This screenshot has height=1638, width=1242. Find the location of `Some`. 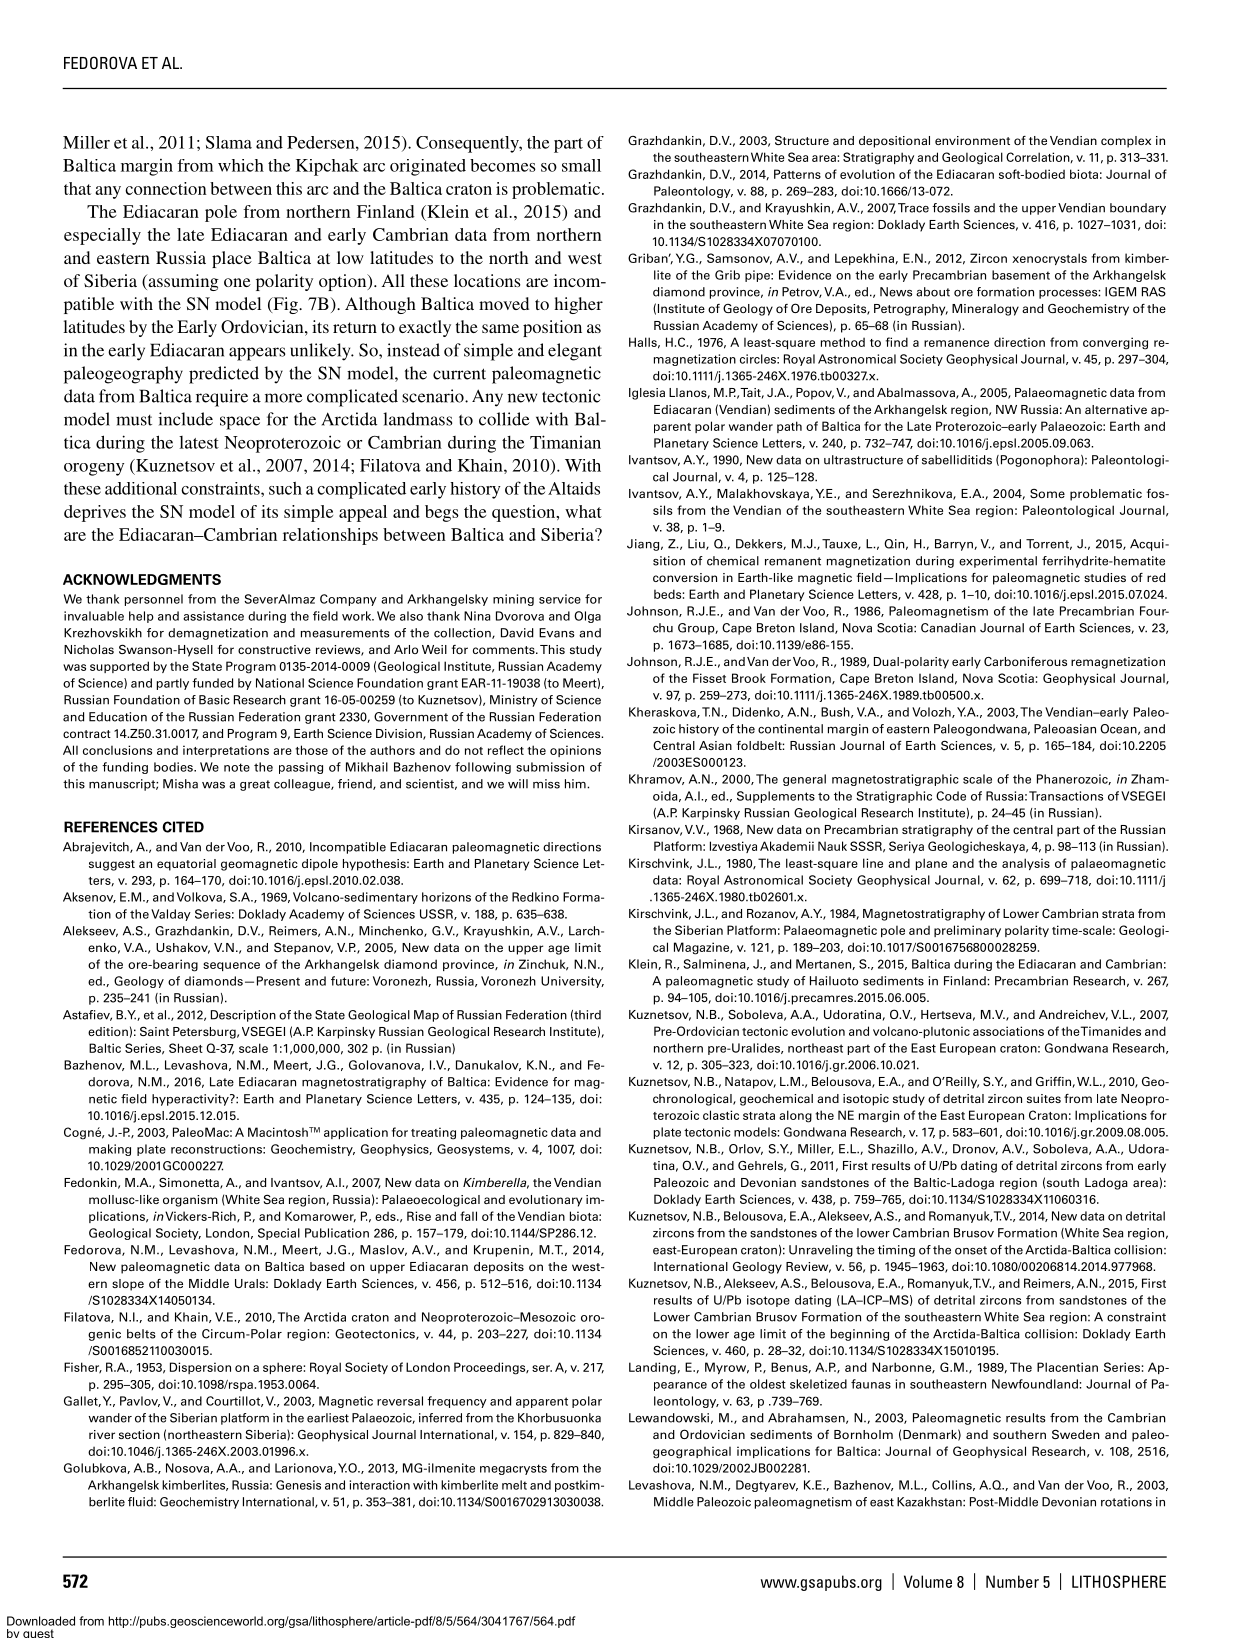

Some is located at coordinates (1047, 493).
